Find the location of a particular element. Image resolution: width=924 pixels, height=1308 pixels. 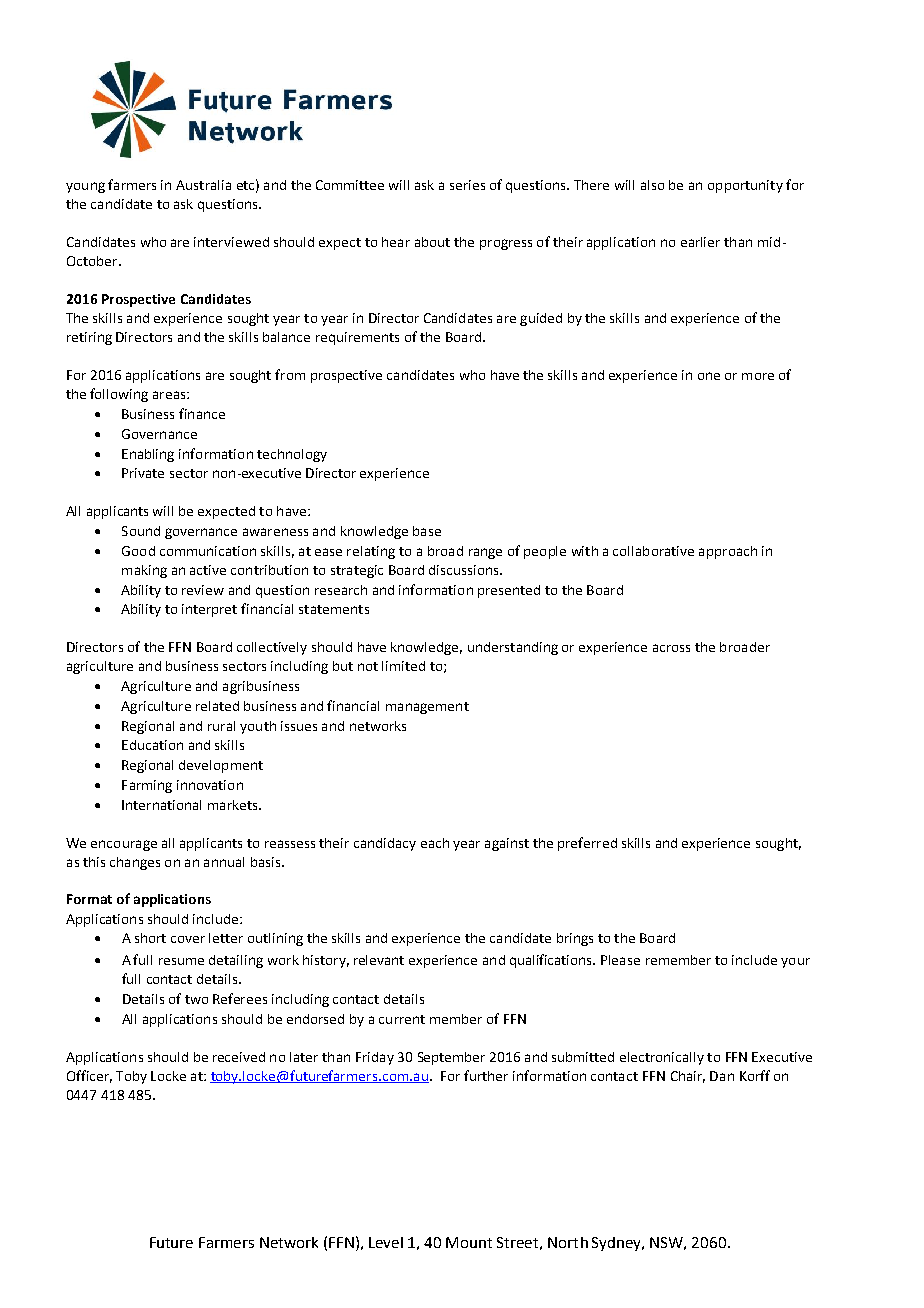

resume is located at coordinates (181, 961).
